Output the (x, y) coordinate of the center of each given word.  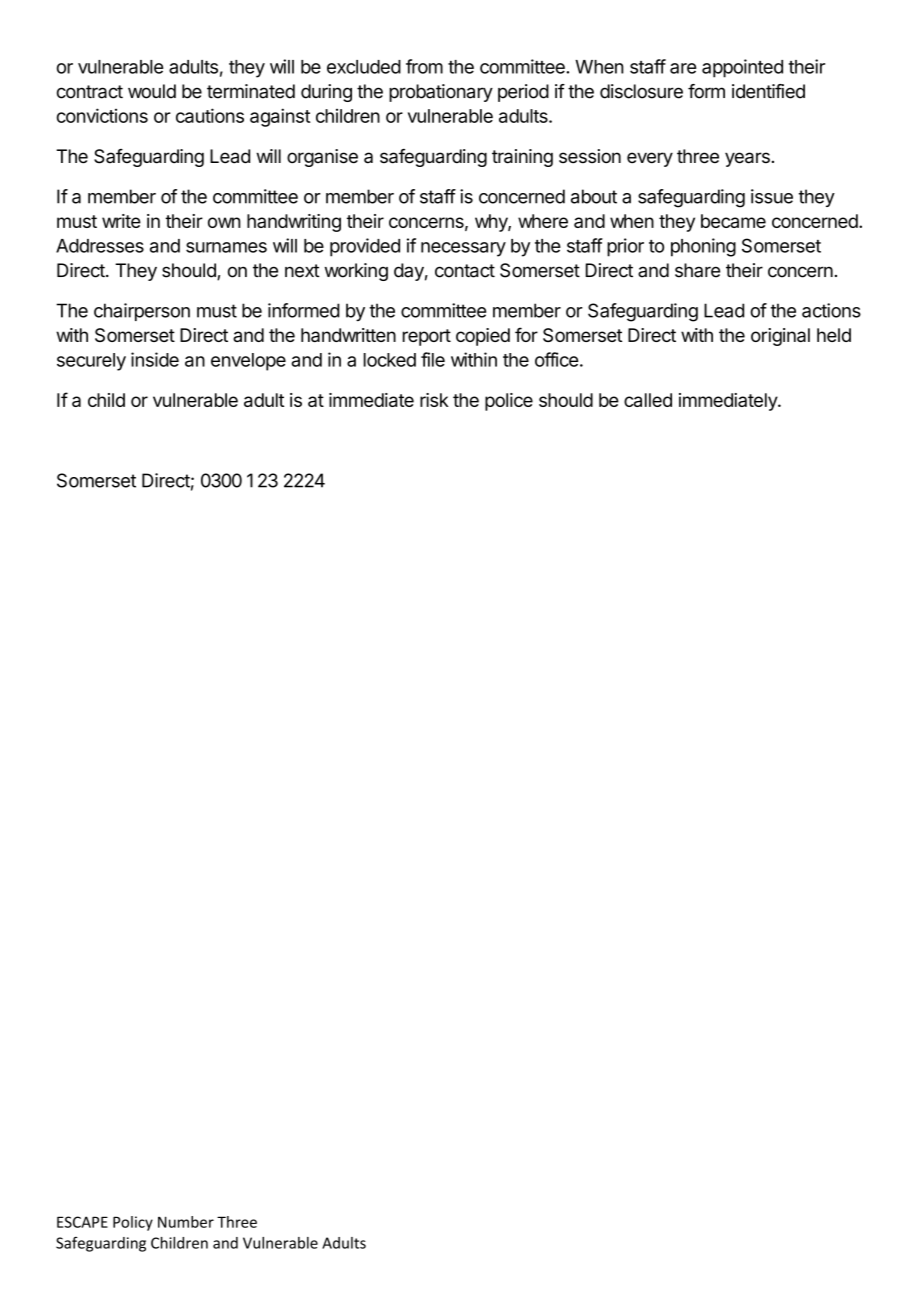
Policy (133, 1223)
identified (768, 91)
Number (186, 1222)
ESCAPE (82, 1222)
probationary (441, 93)
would (152, 91)
